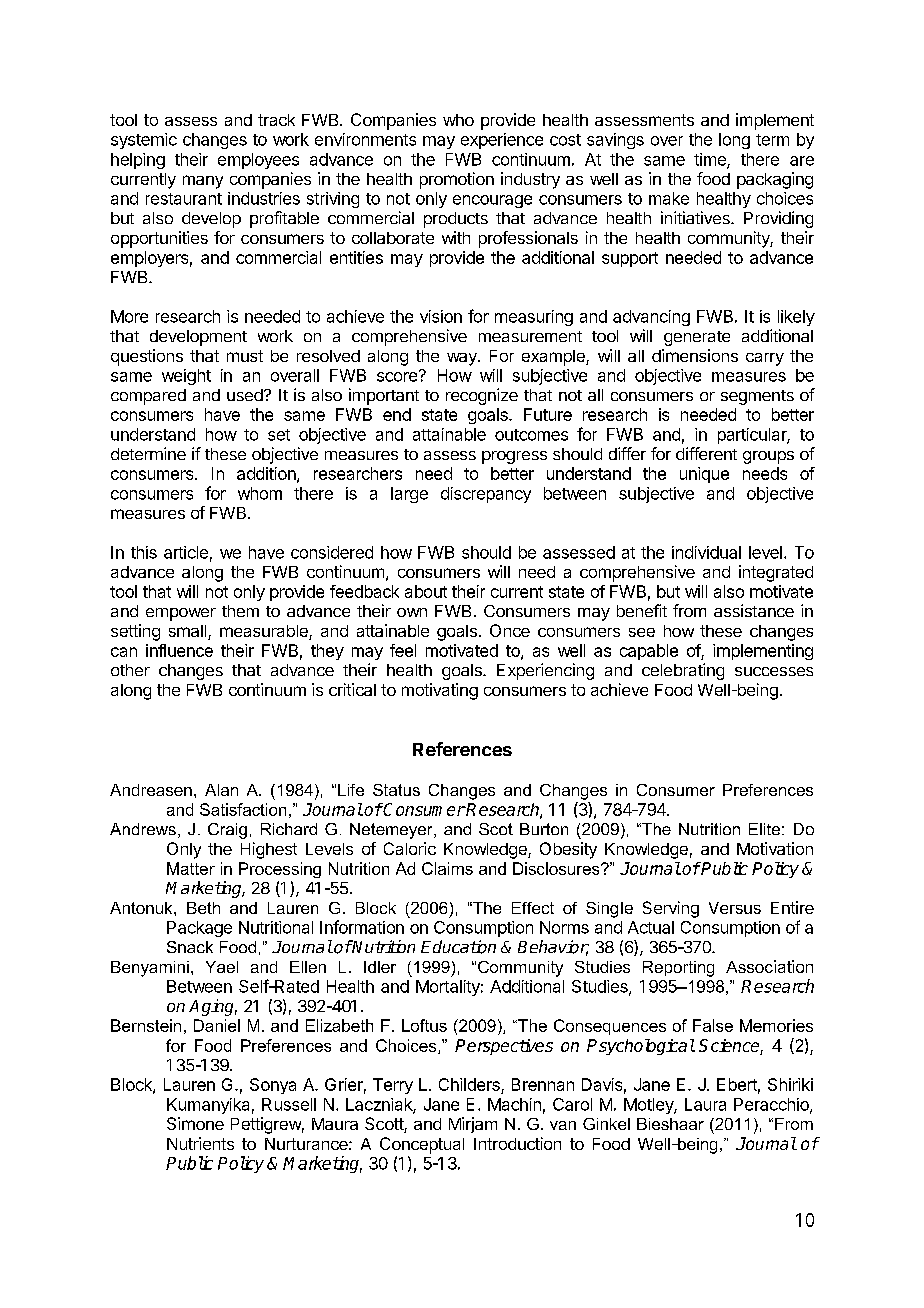 The height and width of the document is (1308, 924). Describe the element at coordinates (189, 632) in the document. I see `small` at that location.
